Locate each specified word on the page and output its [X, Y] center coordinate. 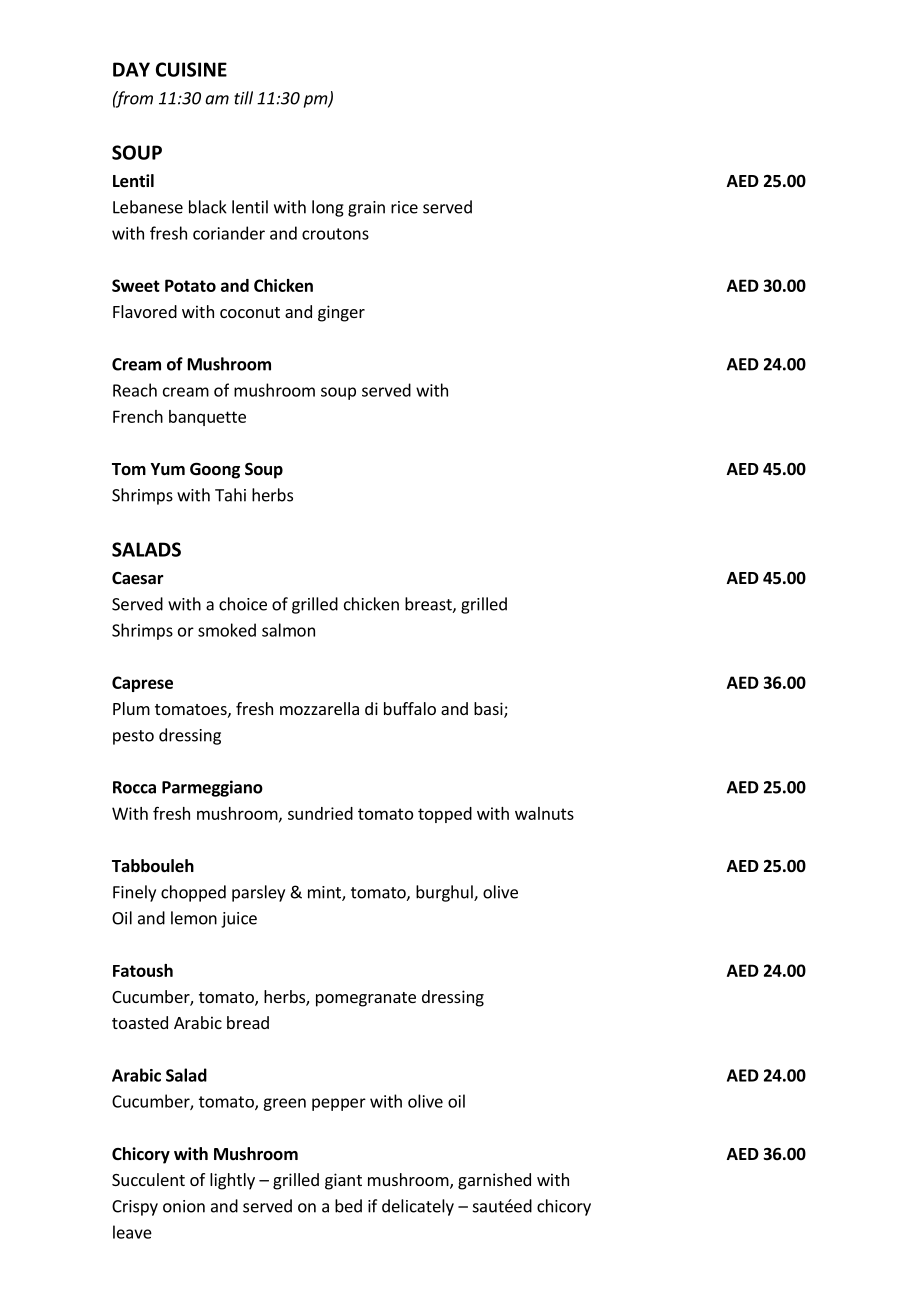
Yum [167, 469]
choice [243, 604]
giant [343, 1181]
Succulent [148, 1179]
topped [445, 815]
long [328, 208]
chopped [193, 893]
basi [489, 710]
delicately [418, 1207]
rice [404, 207]
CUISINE [191, 69]
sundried [320, 813]
